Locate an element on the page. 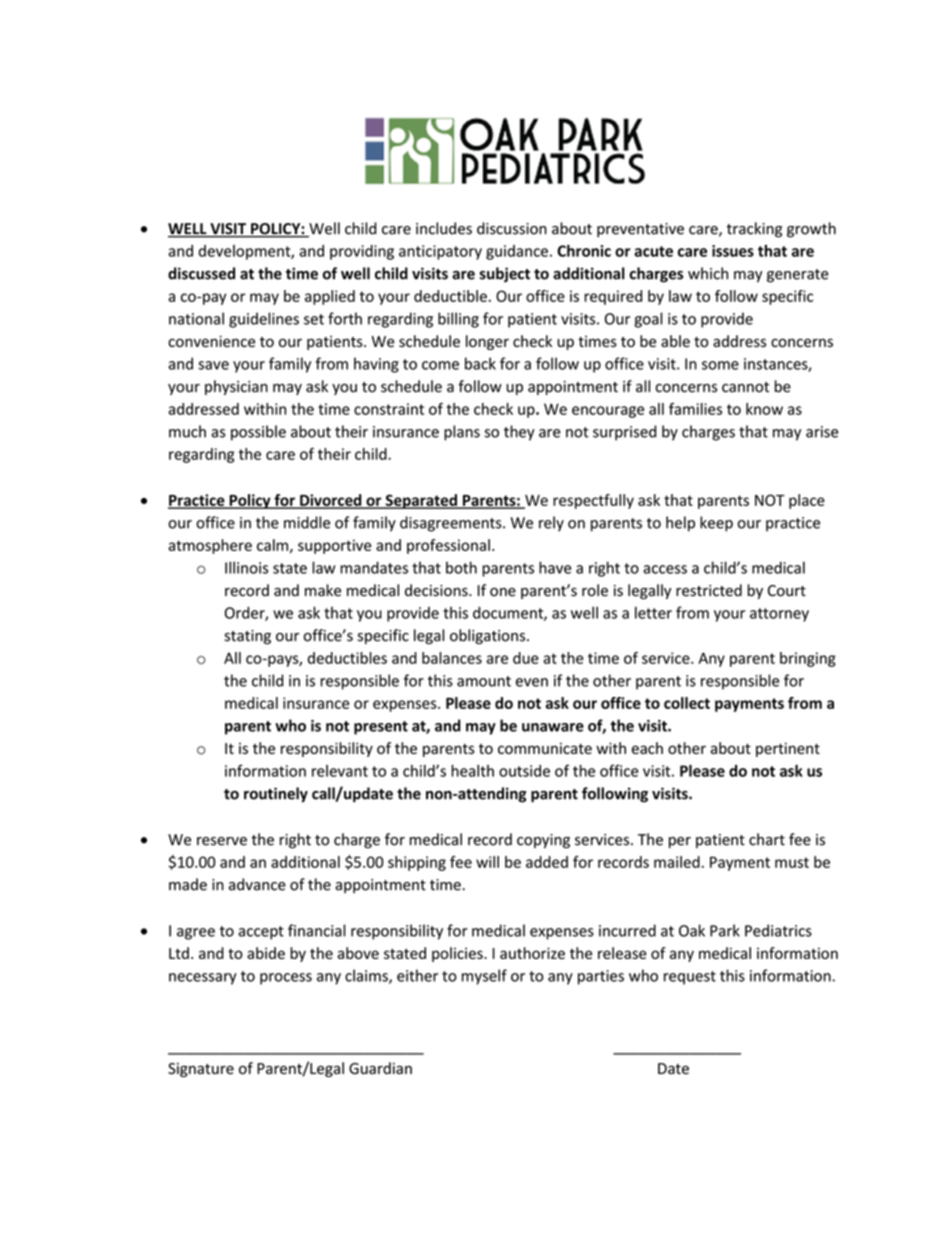 This document has width=952, height=1233. attorney is located at coordinates (779, 615).
